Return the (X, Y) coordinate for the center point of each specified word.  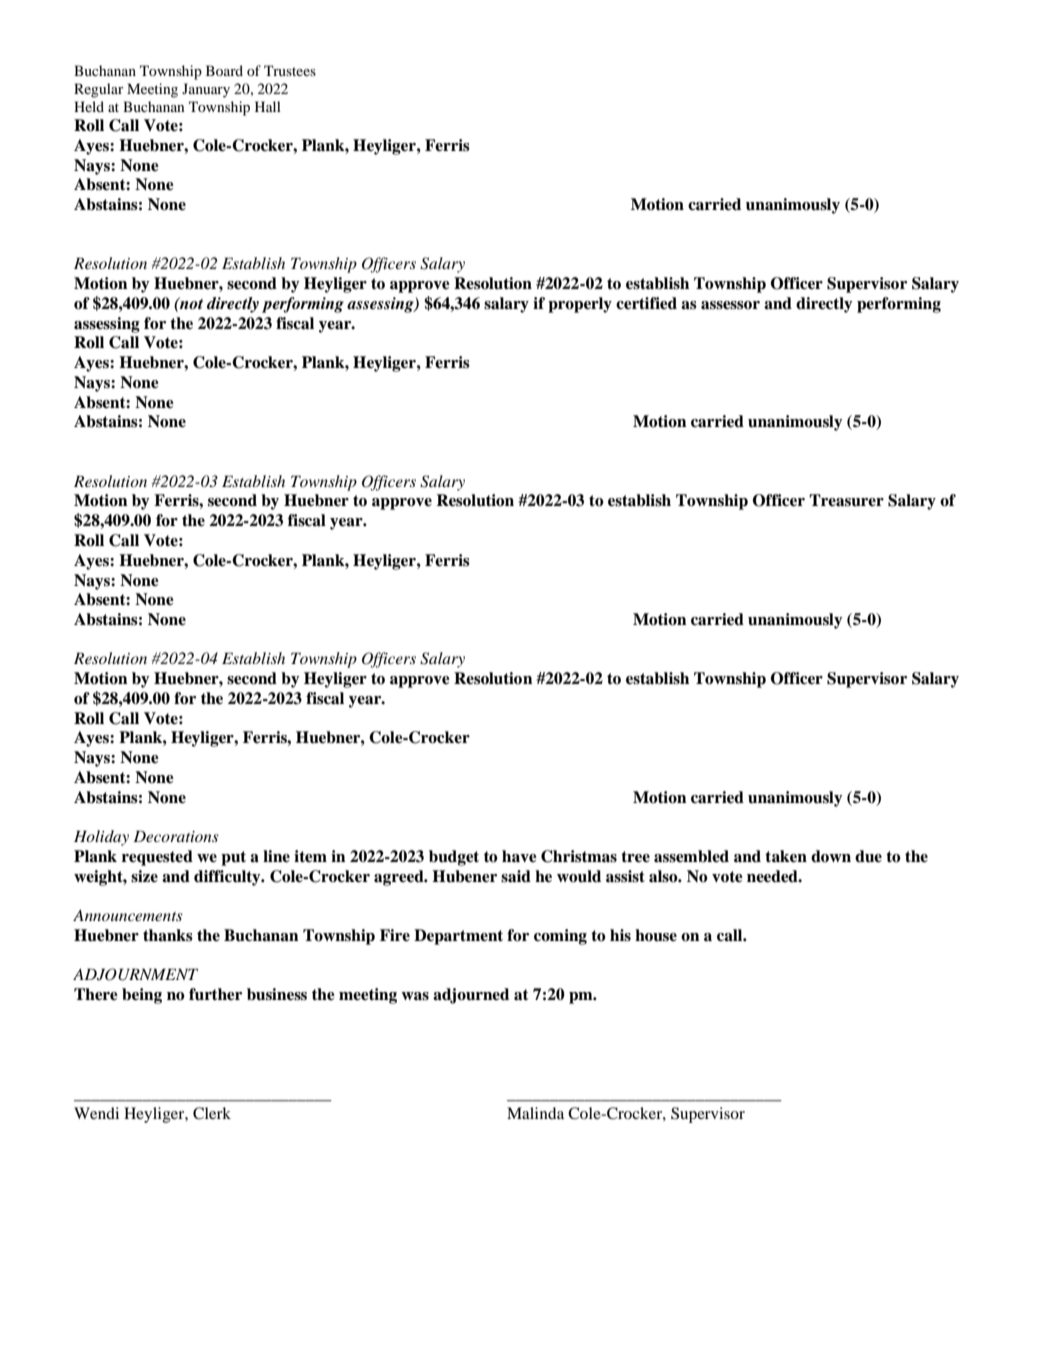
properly (580, 305)
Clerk (212, 1113)
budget (454, 858)
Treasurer (846, 500)
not (190, 303)
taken (786, 856)
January (206, 90)
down (831, 856)
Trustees (290, 70)
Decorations (176, 836)
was (415, 996)
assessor (730, 305)
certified (646, 303)
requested (157, 858)
